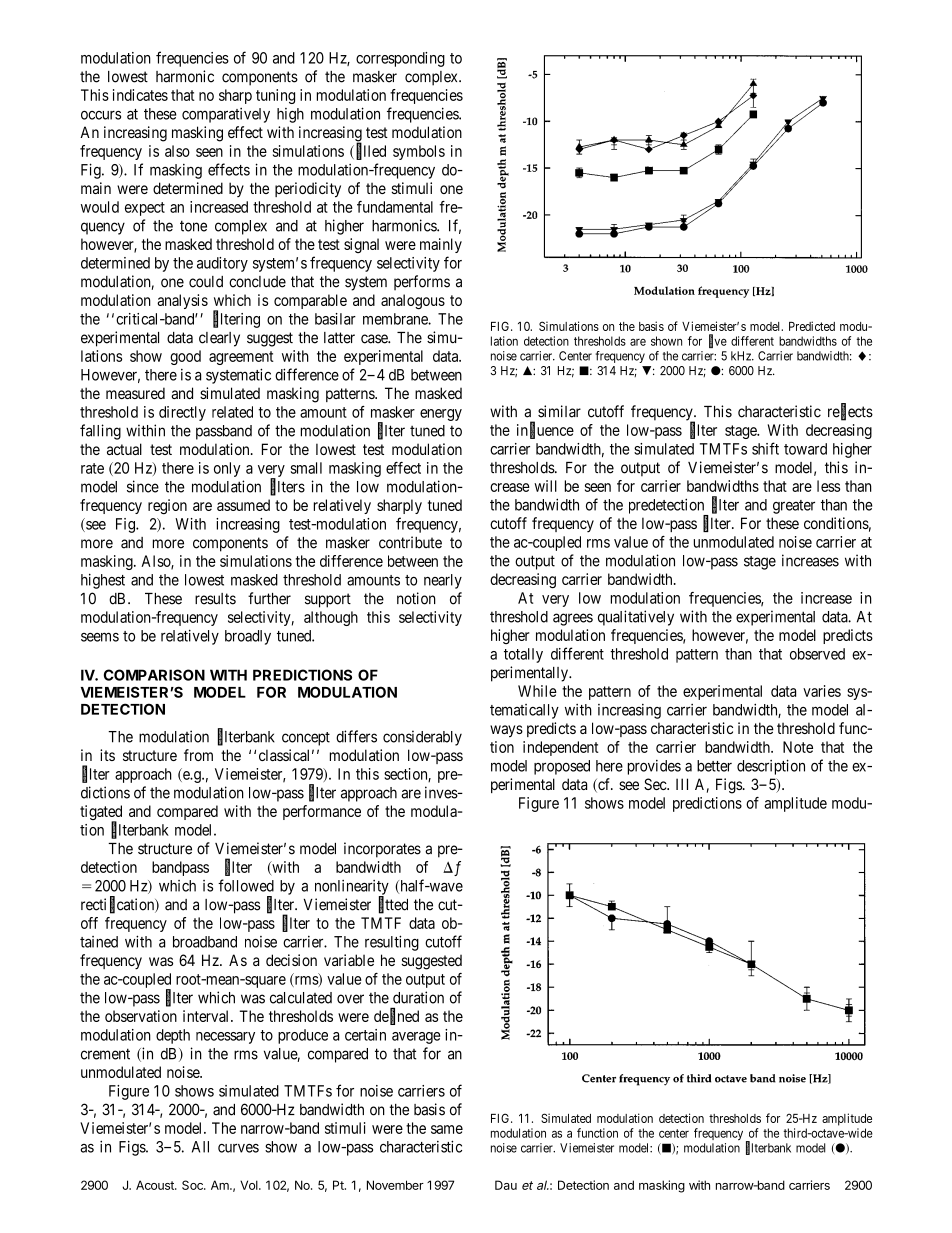  Describe the element at coordinates (198, 755) in the screenshot. I see `from` at that location.
